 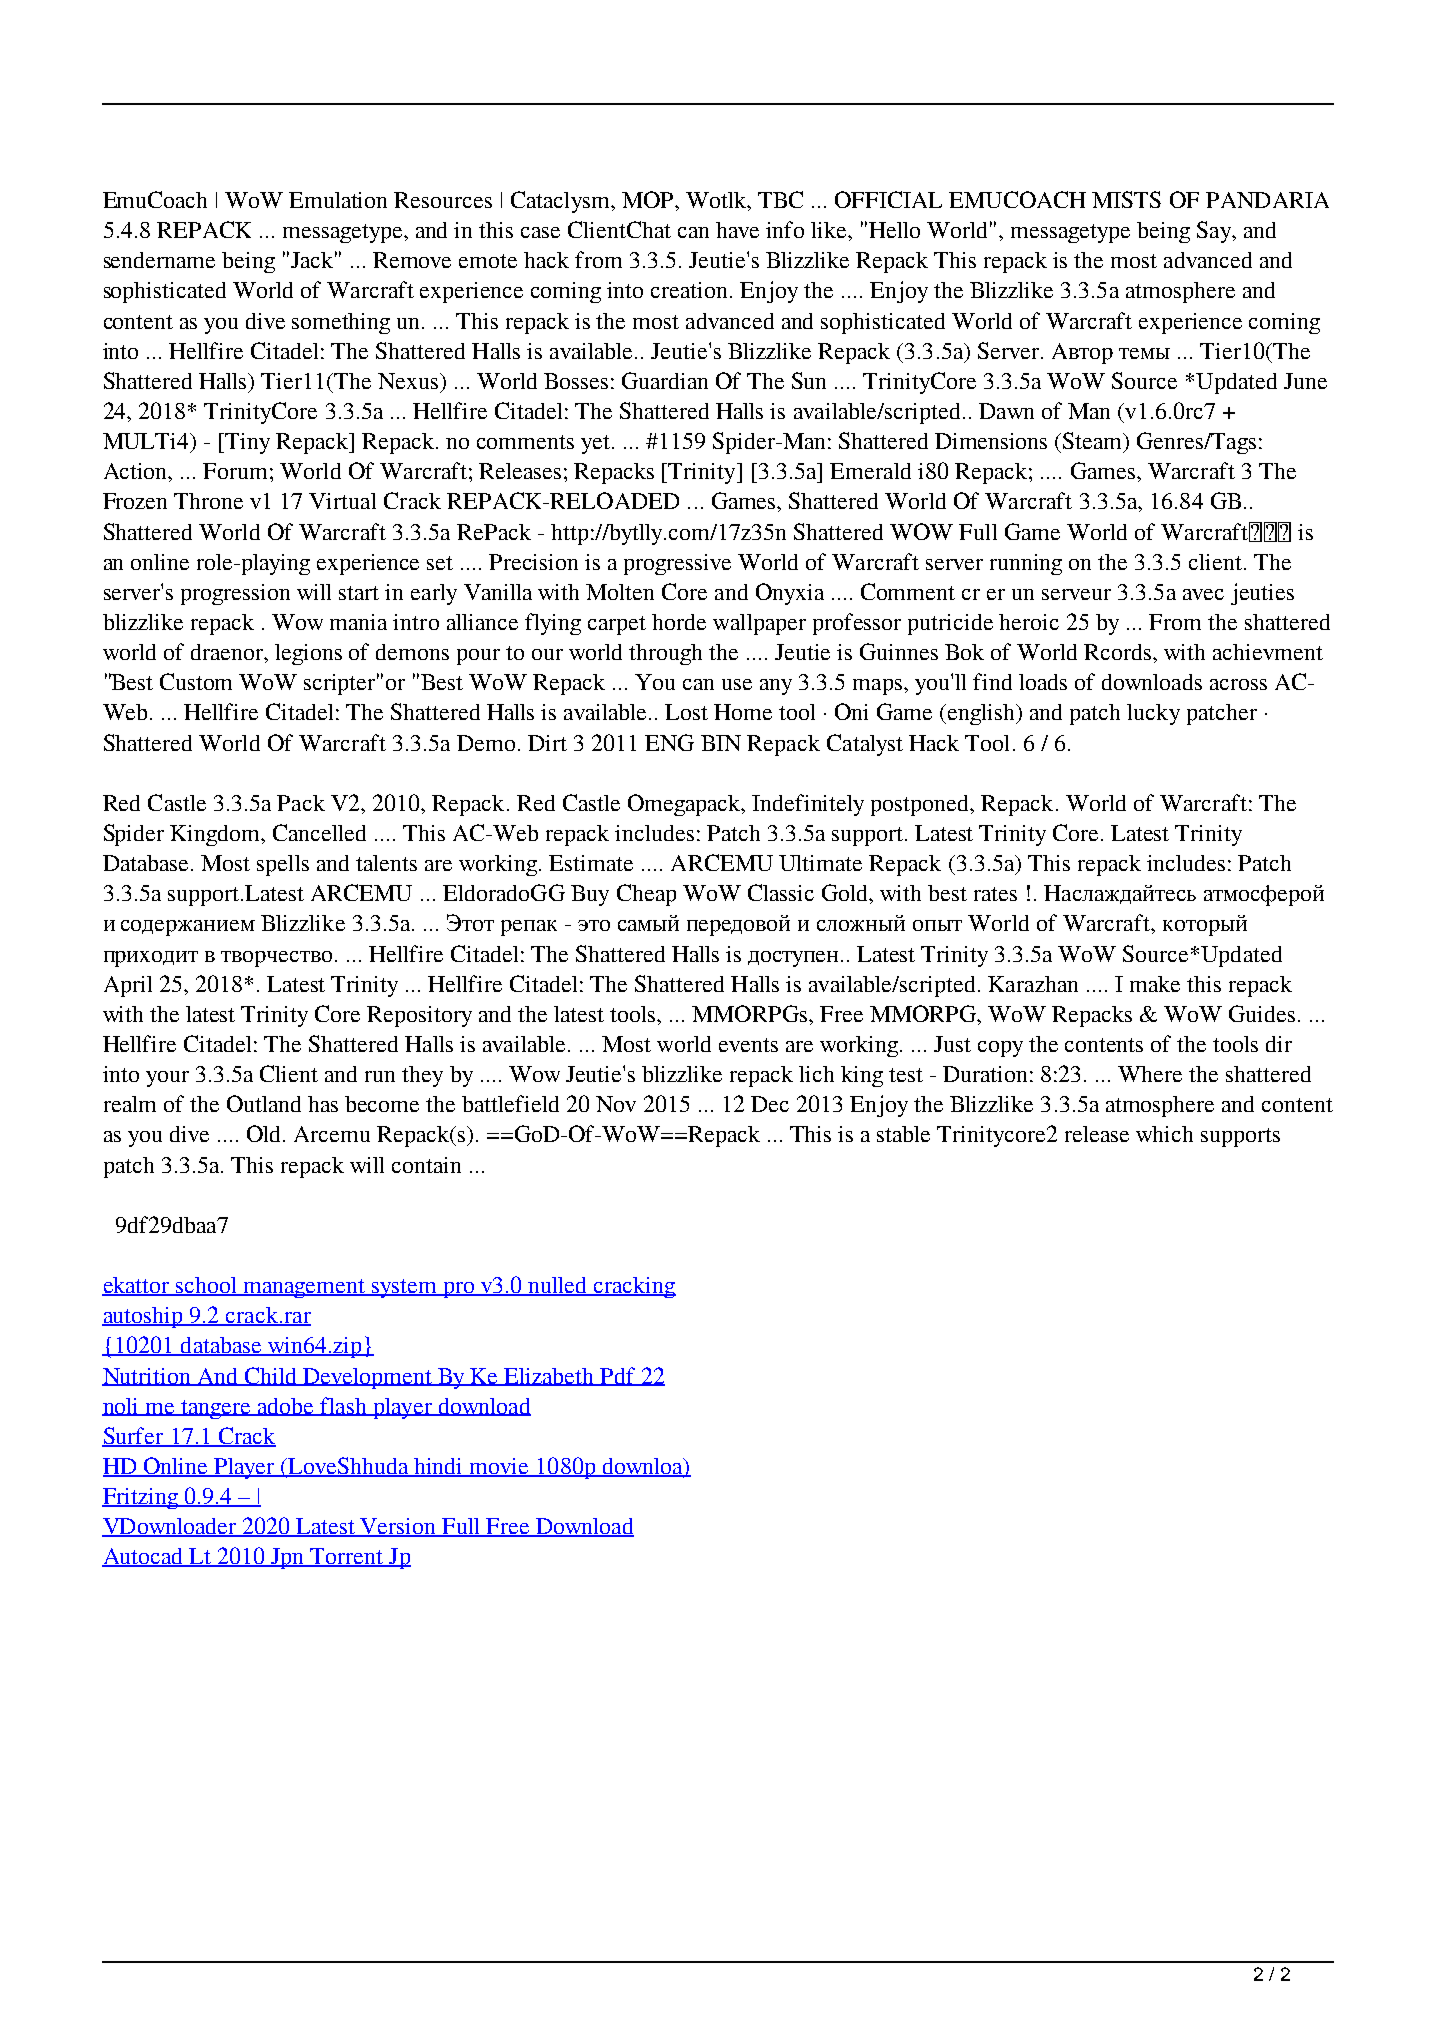 I want to click on Say, so click(x=1215, y=232).
